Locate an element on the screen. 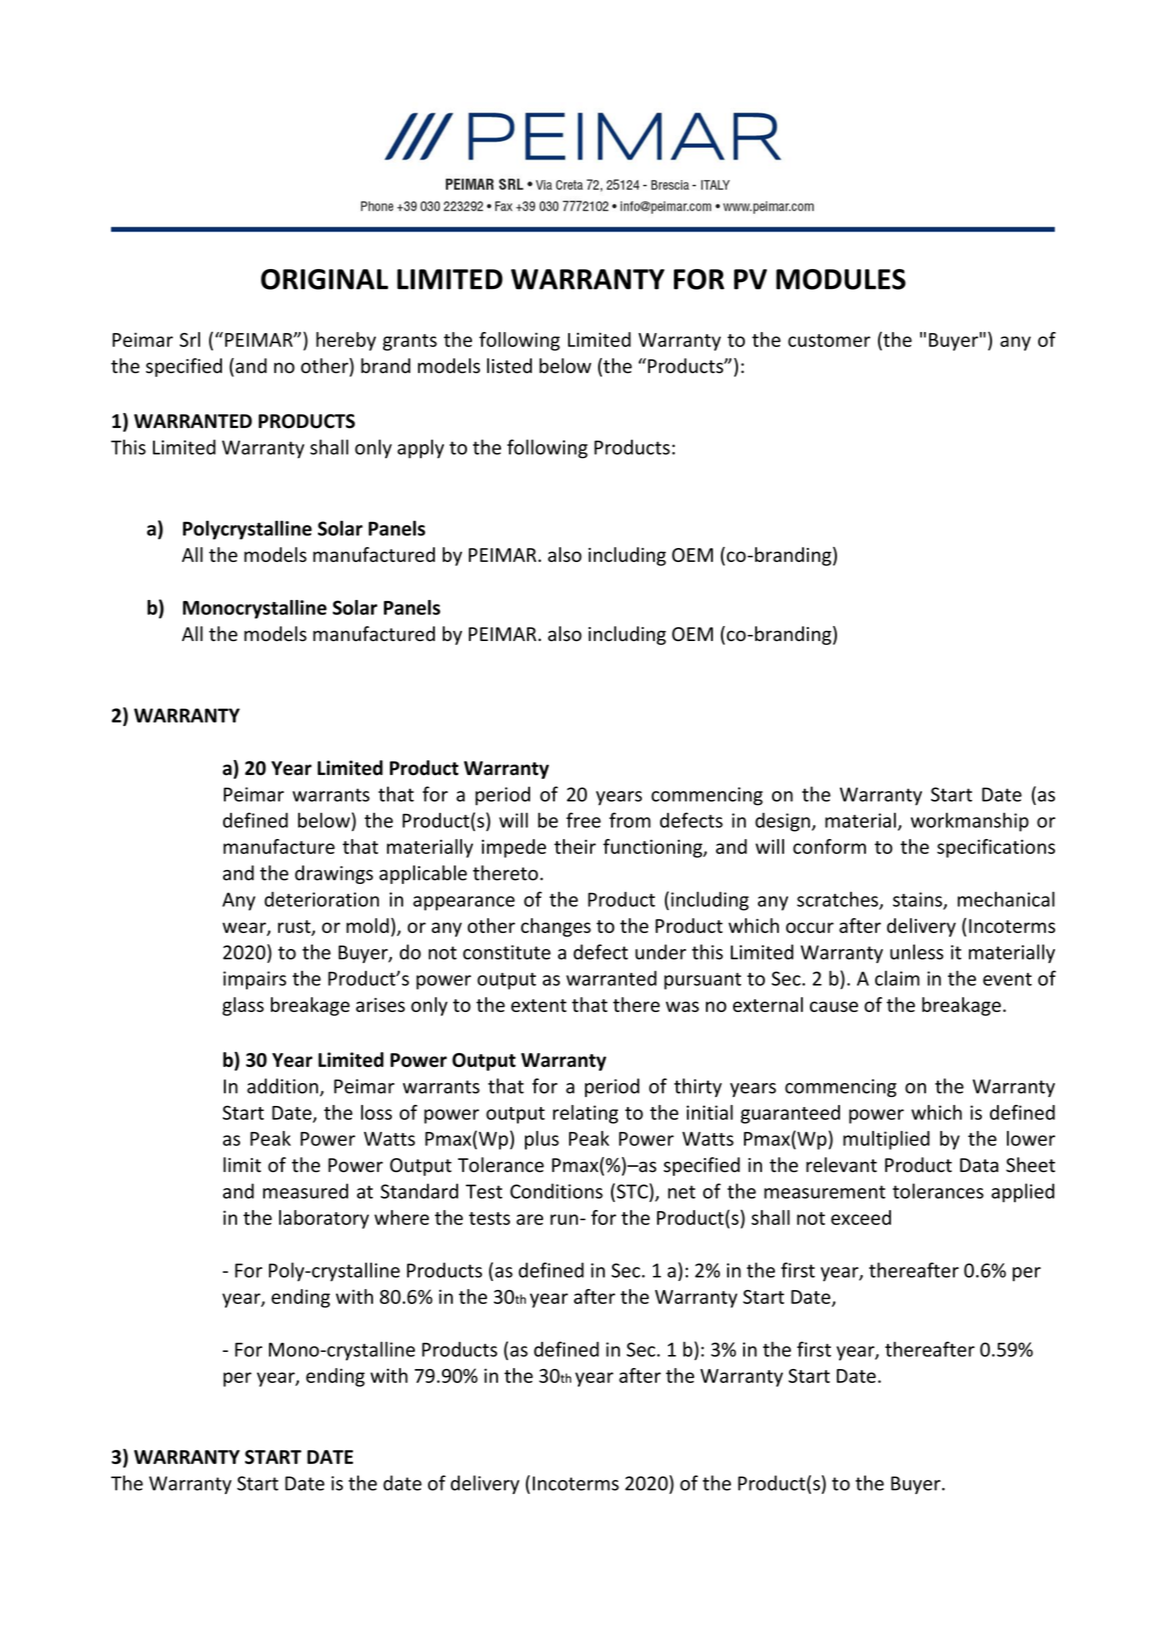  measured is located at coordinates (305, 1191).
